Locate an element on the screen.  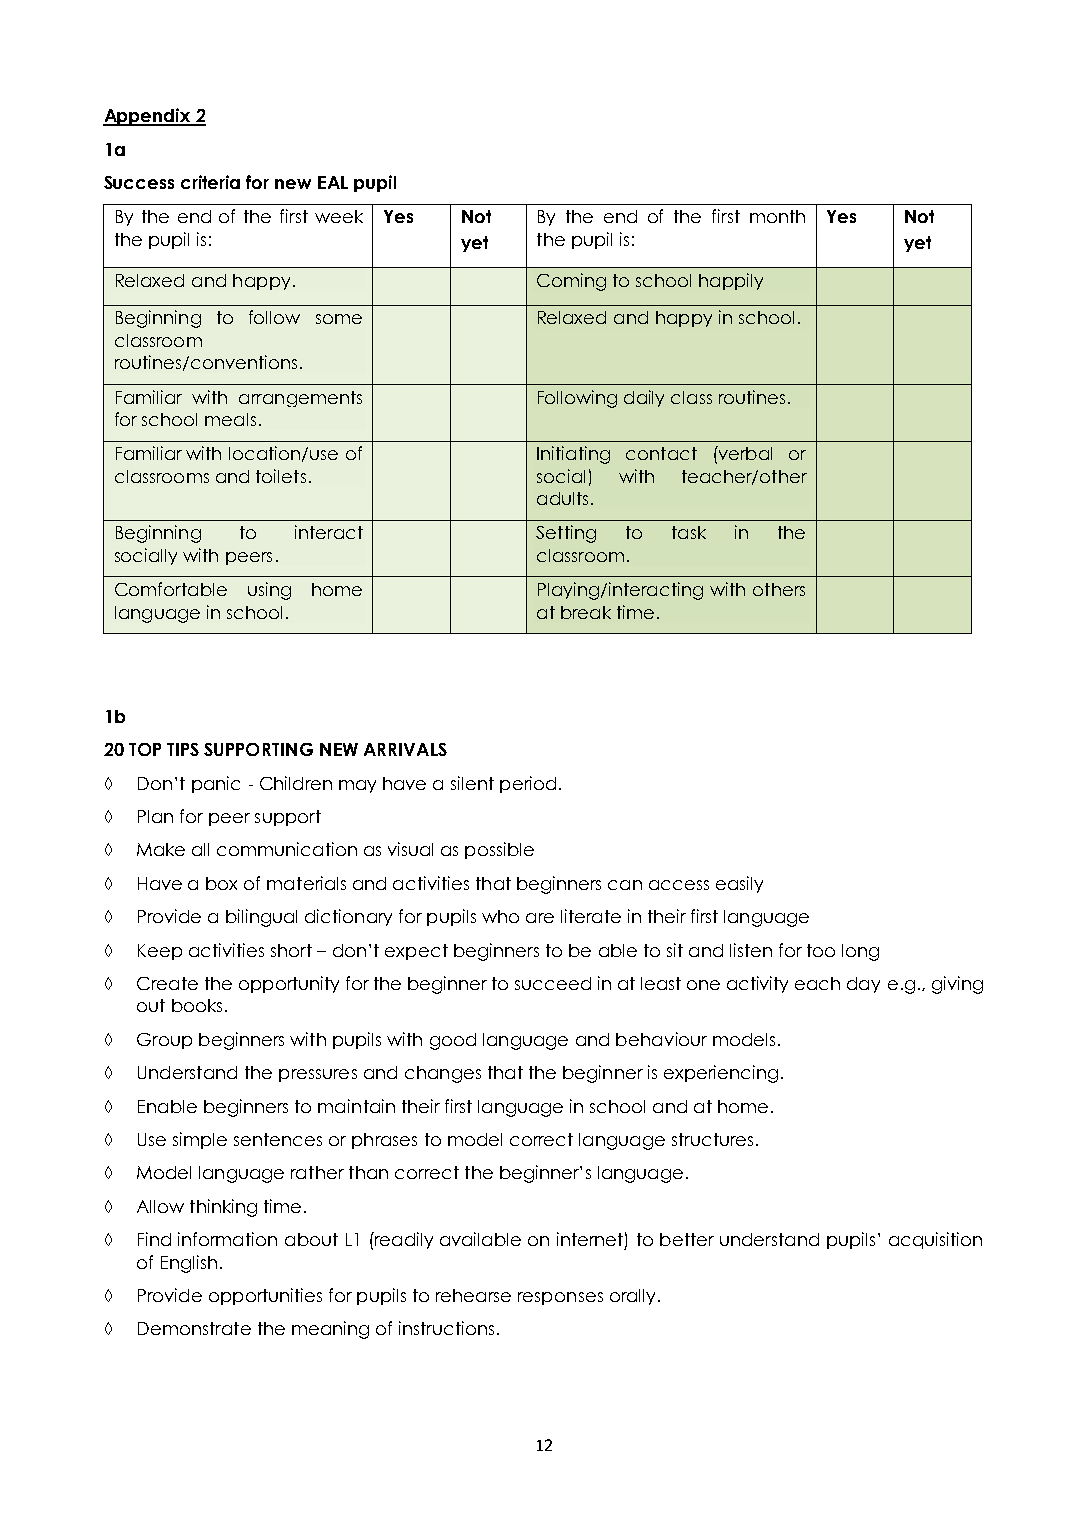
succeed is located at coordinates (553, 983).
